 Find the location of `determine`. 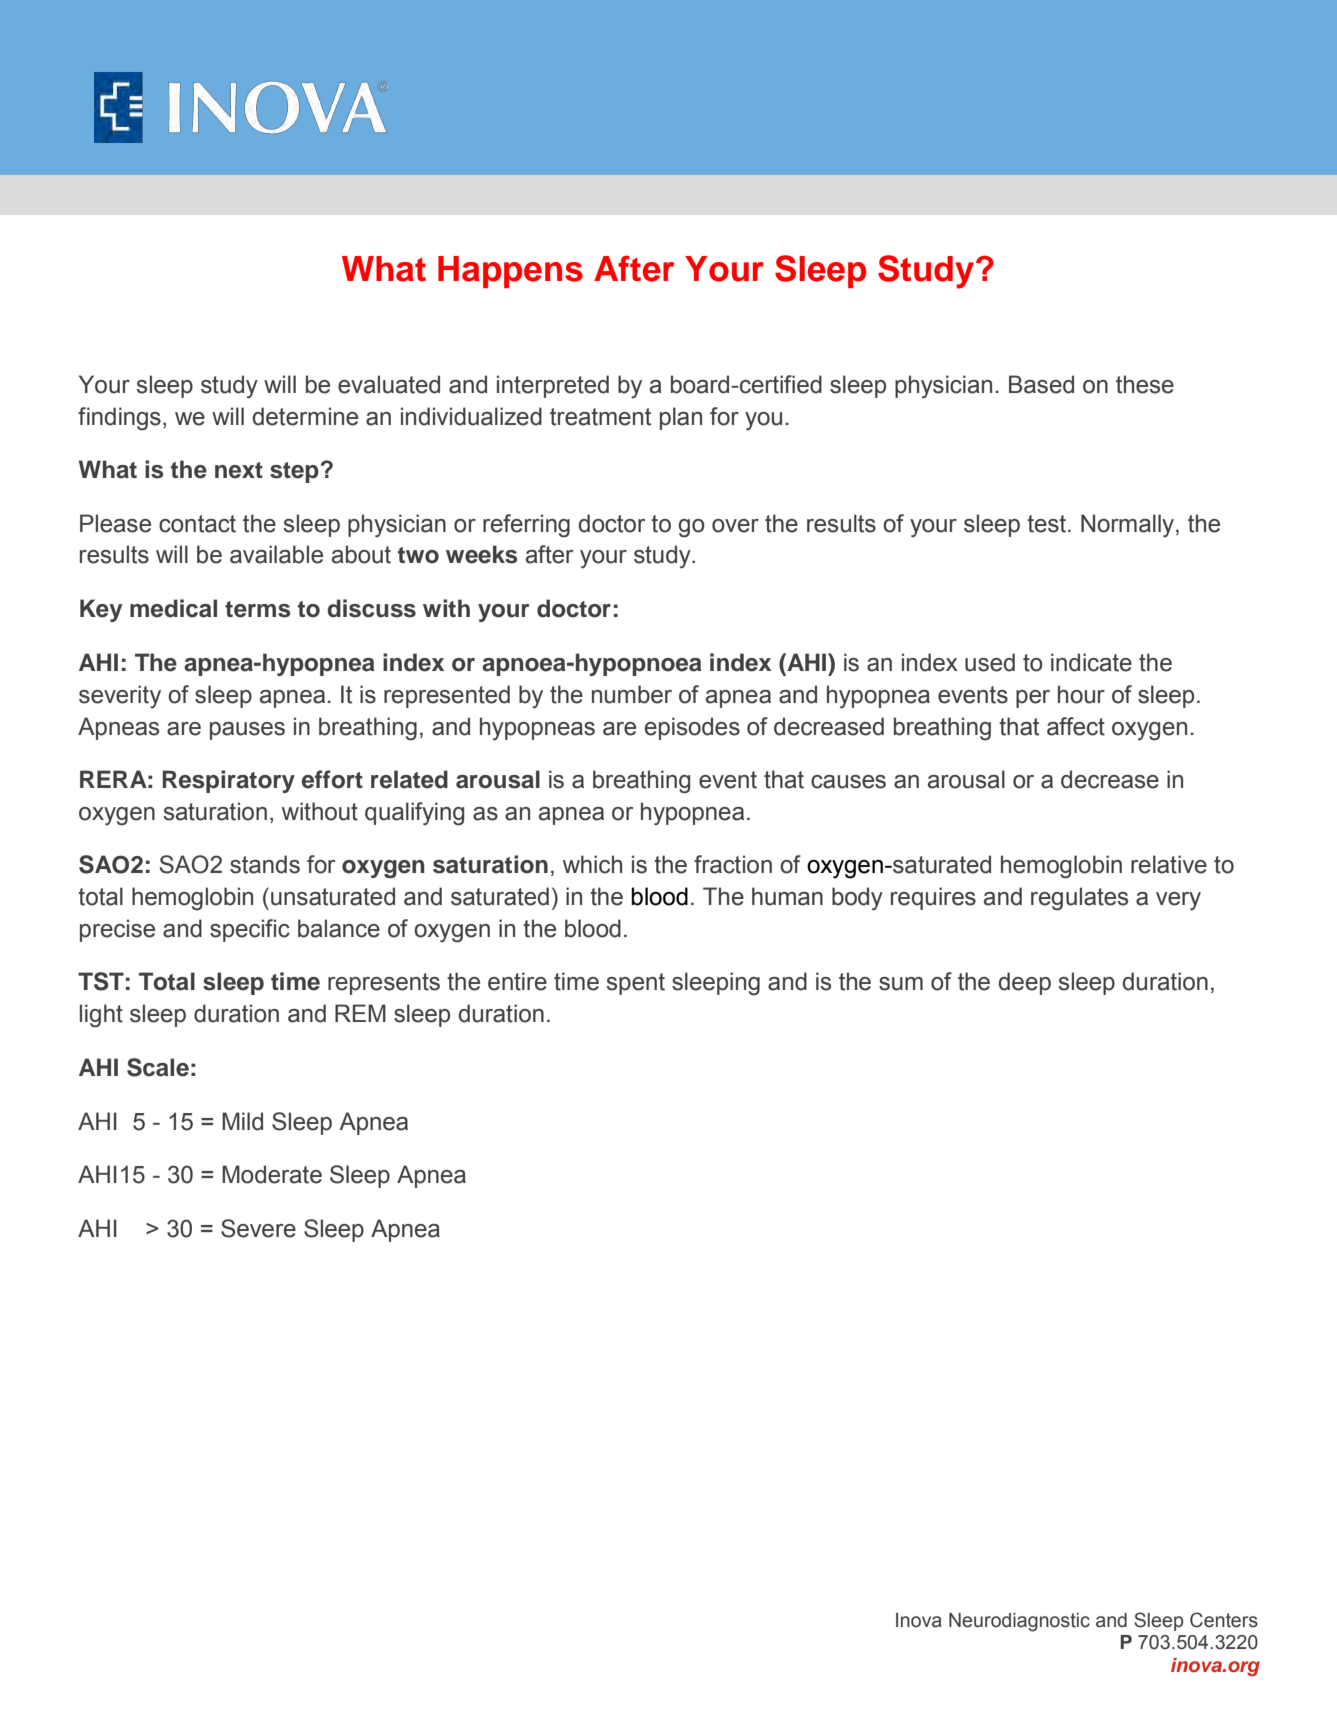

determine is located at coordinates (305, 416).
